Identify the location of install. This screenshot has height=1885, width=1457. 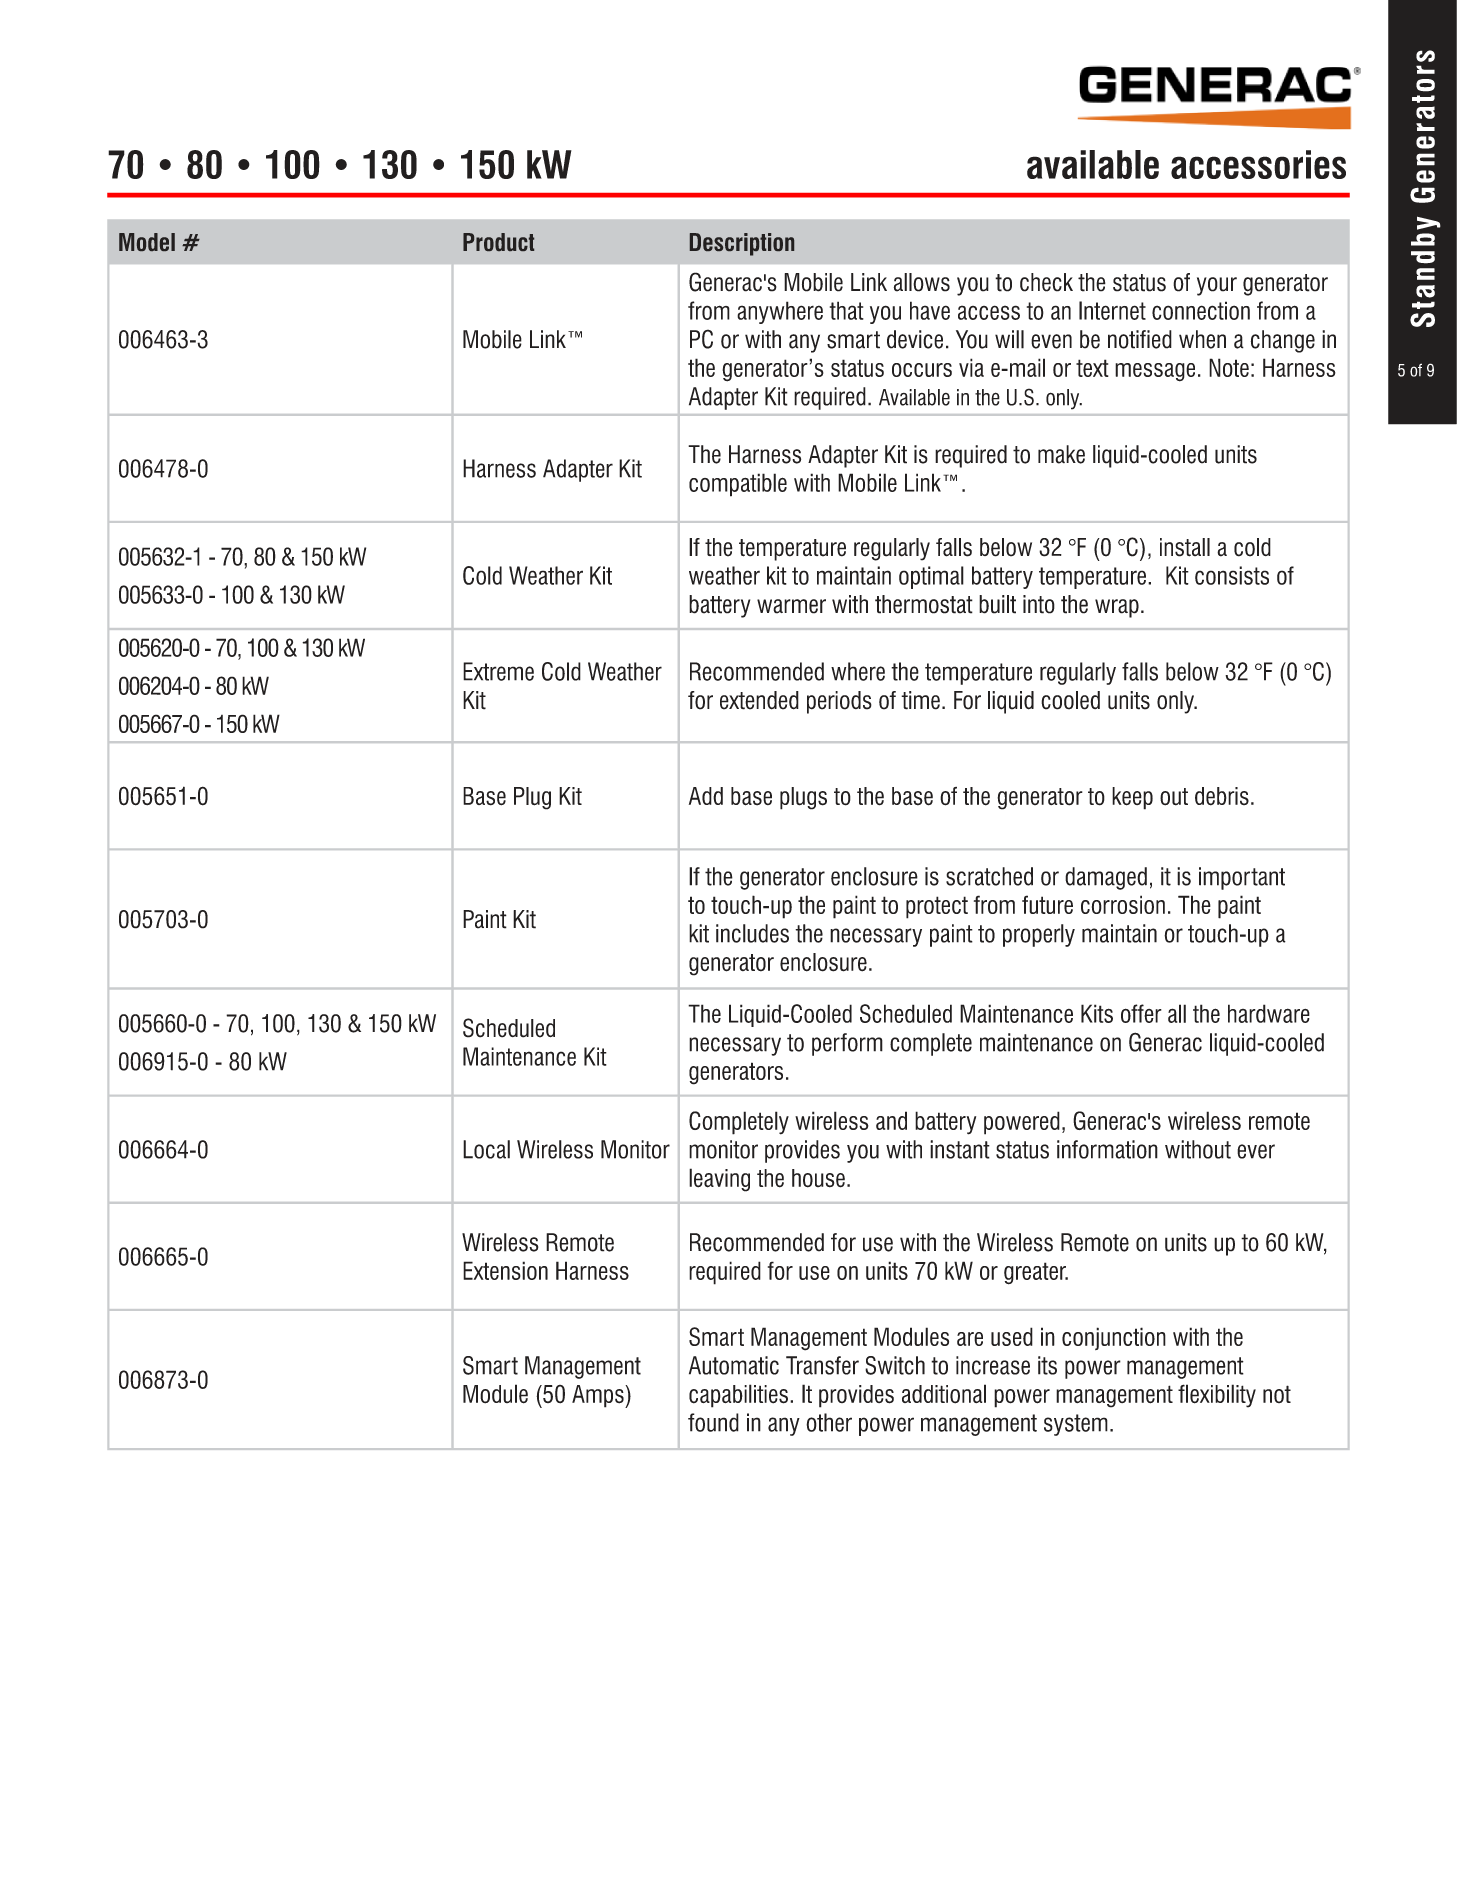
(1185, 547).
